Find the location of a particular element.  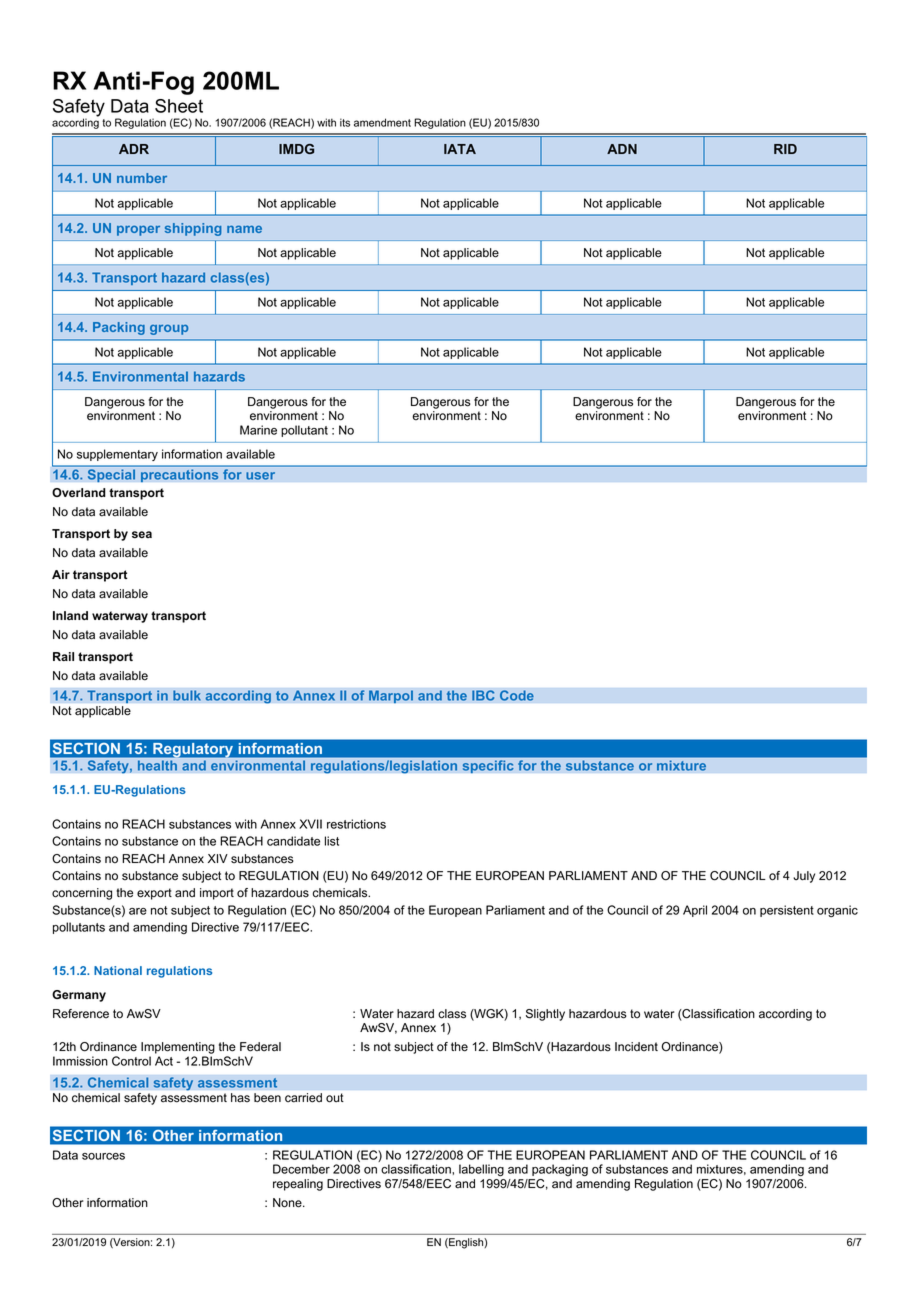

ADR is located at coordinates (134, 149).
